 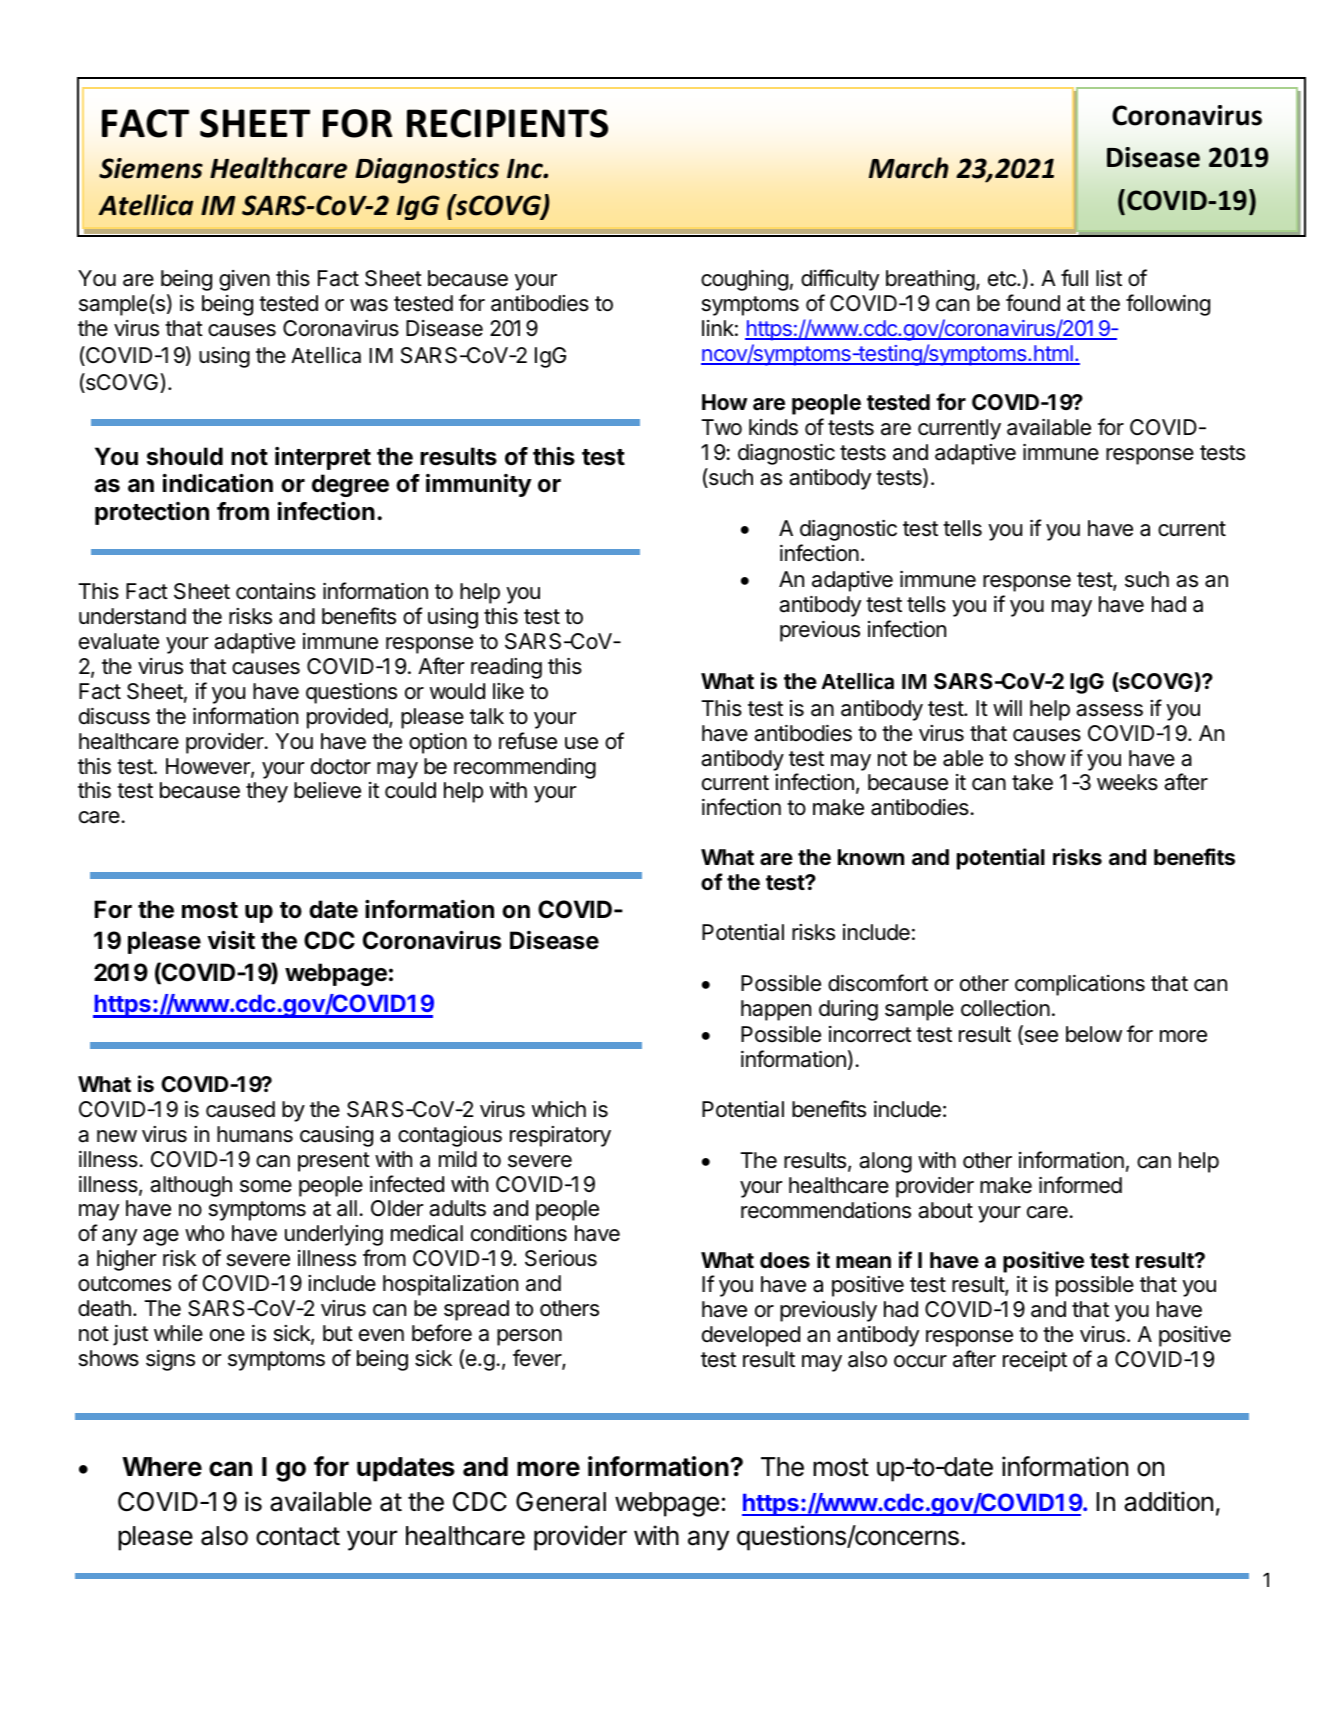 I want to click on see, so click(x=1040, y=1037).
